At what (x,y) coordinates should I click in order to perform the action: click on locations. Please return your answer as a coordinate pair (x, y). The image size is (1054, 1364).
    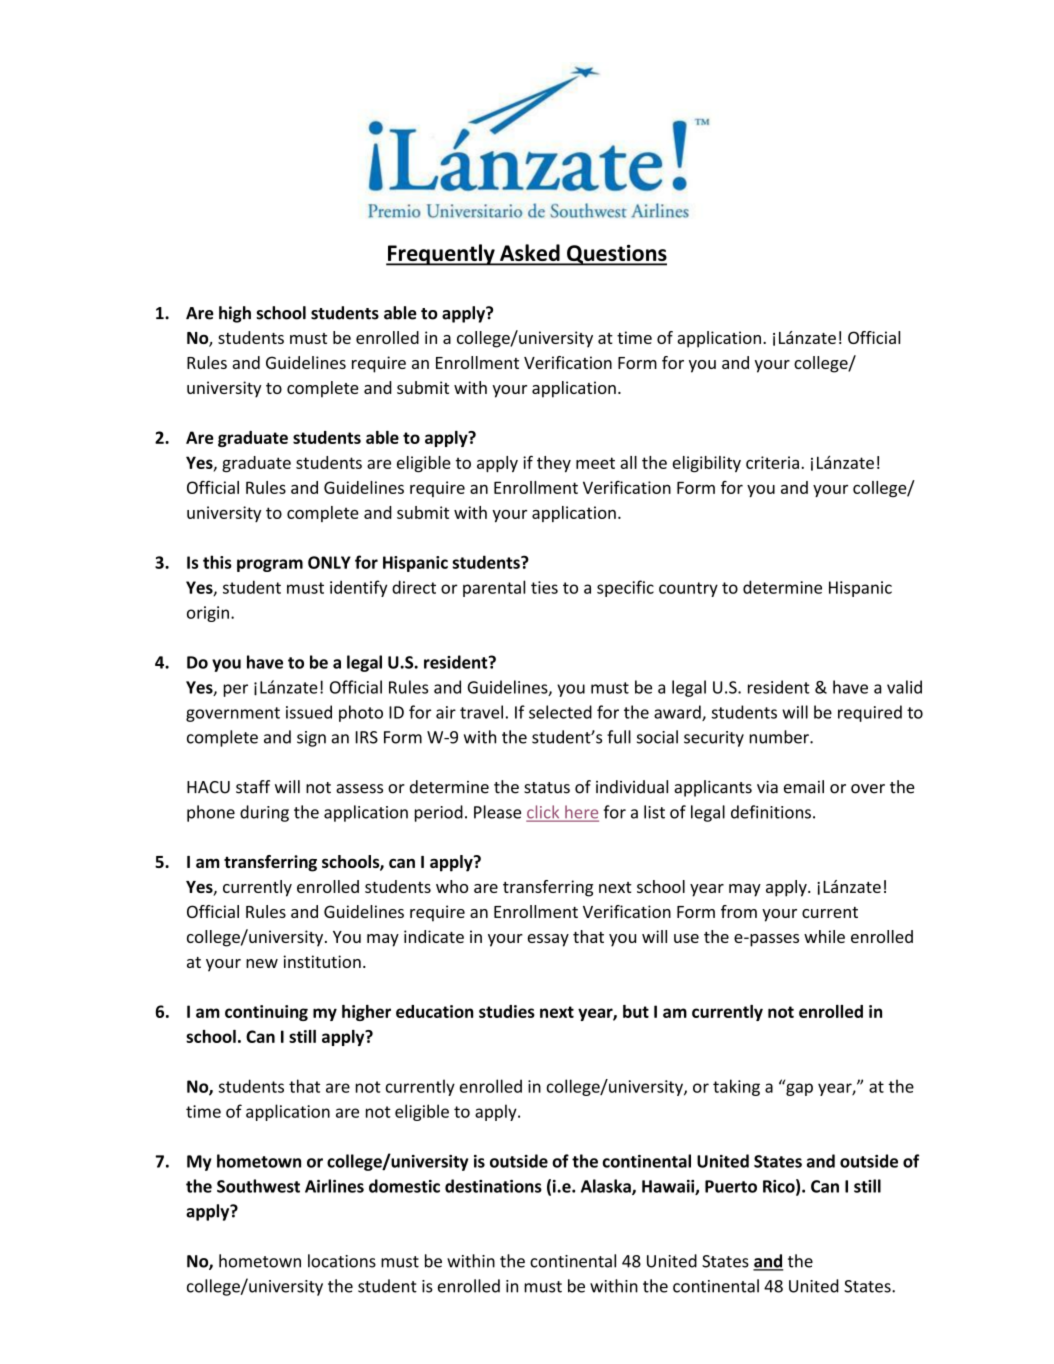
    Looking at the image, I should click on (342, 1261).
